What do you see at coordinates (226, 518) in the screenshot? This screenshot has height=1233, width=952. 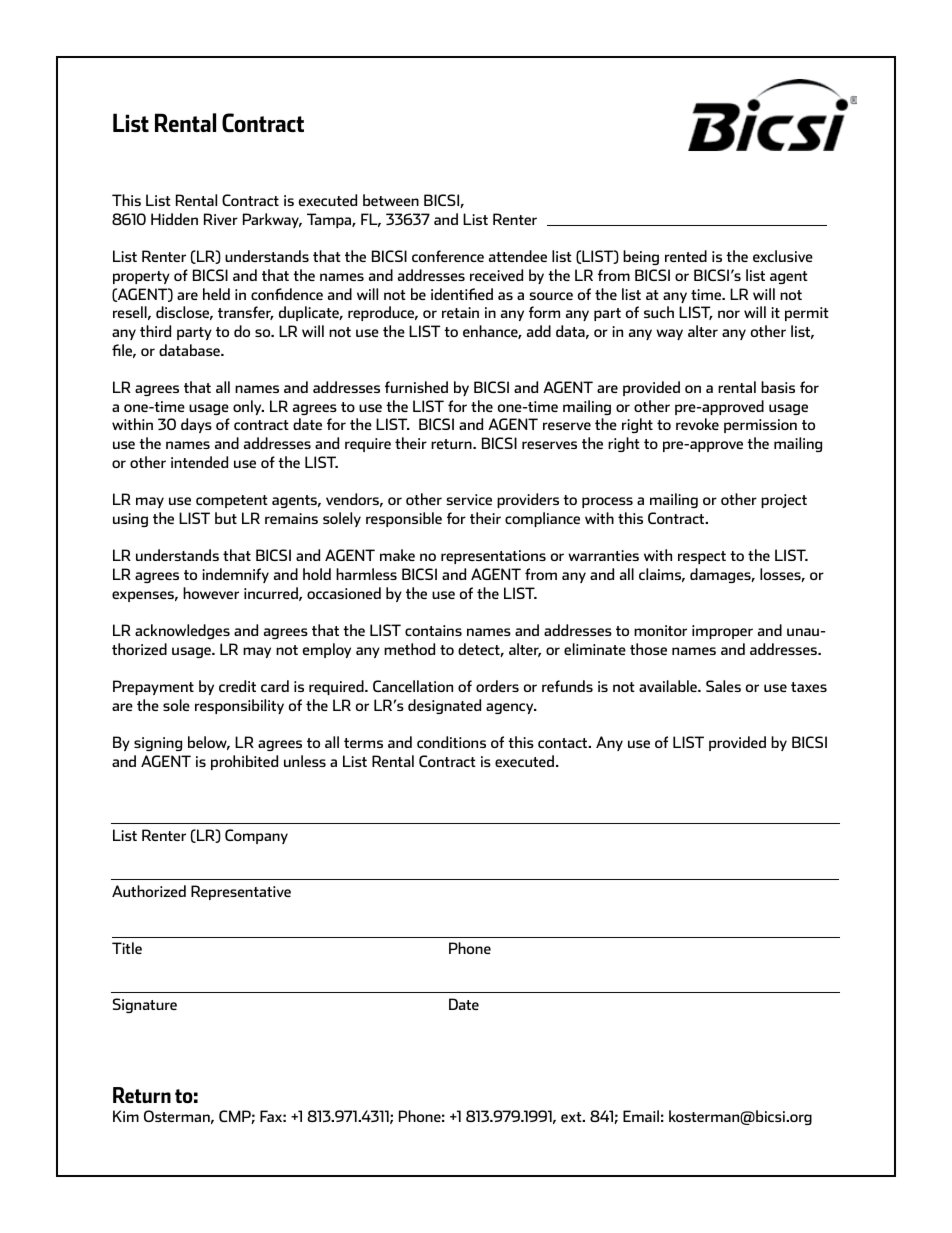 I see `but` at bounding box center [226, 518].
